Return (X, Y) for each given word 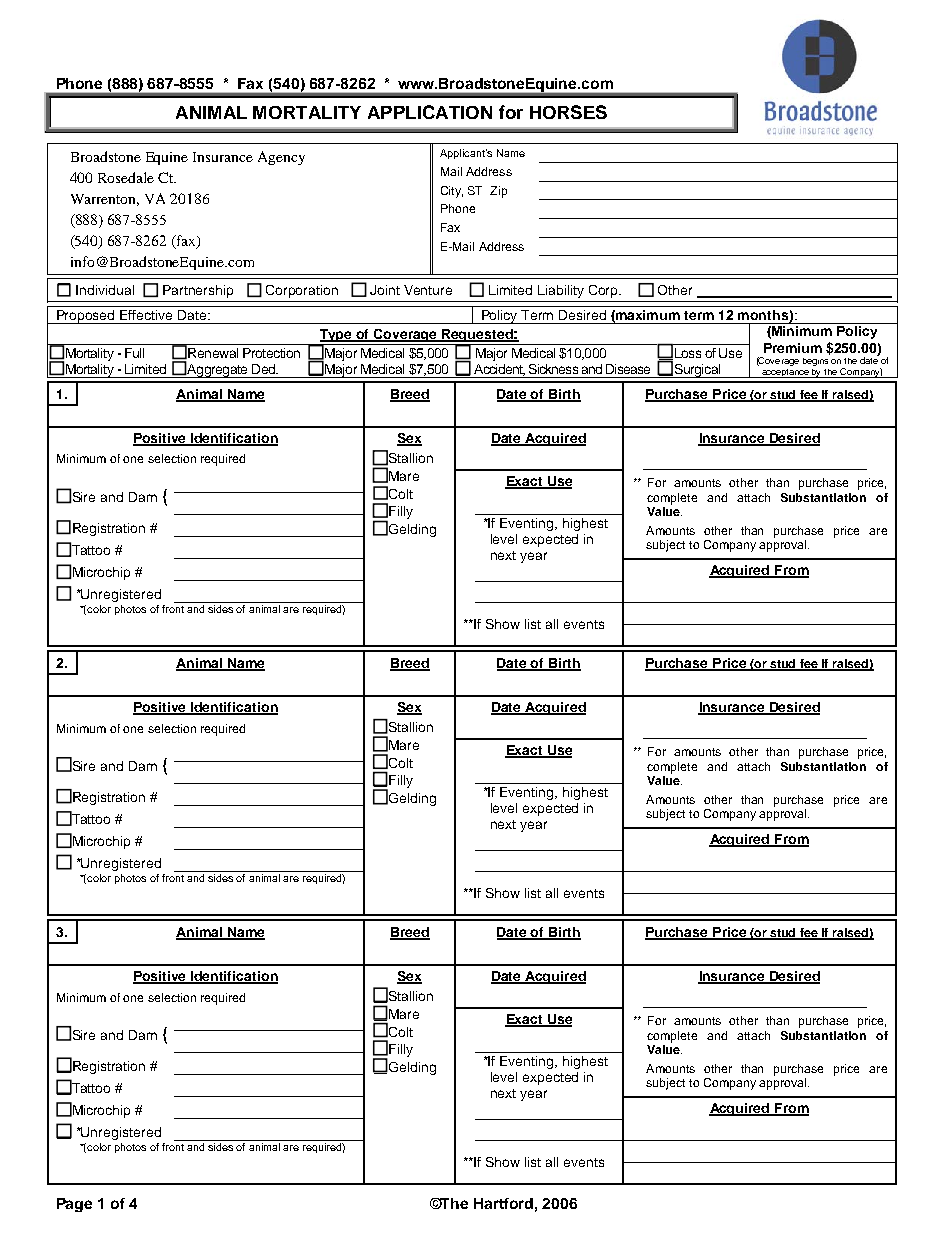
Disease (628, 369)
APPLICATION (430, 112)
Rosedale (126, 177)
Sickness (553, 369)
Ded (265, 369)
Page (74, 1205)
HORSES (568, 112)
